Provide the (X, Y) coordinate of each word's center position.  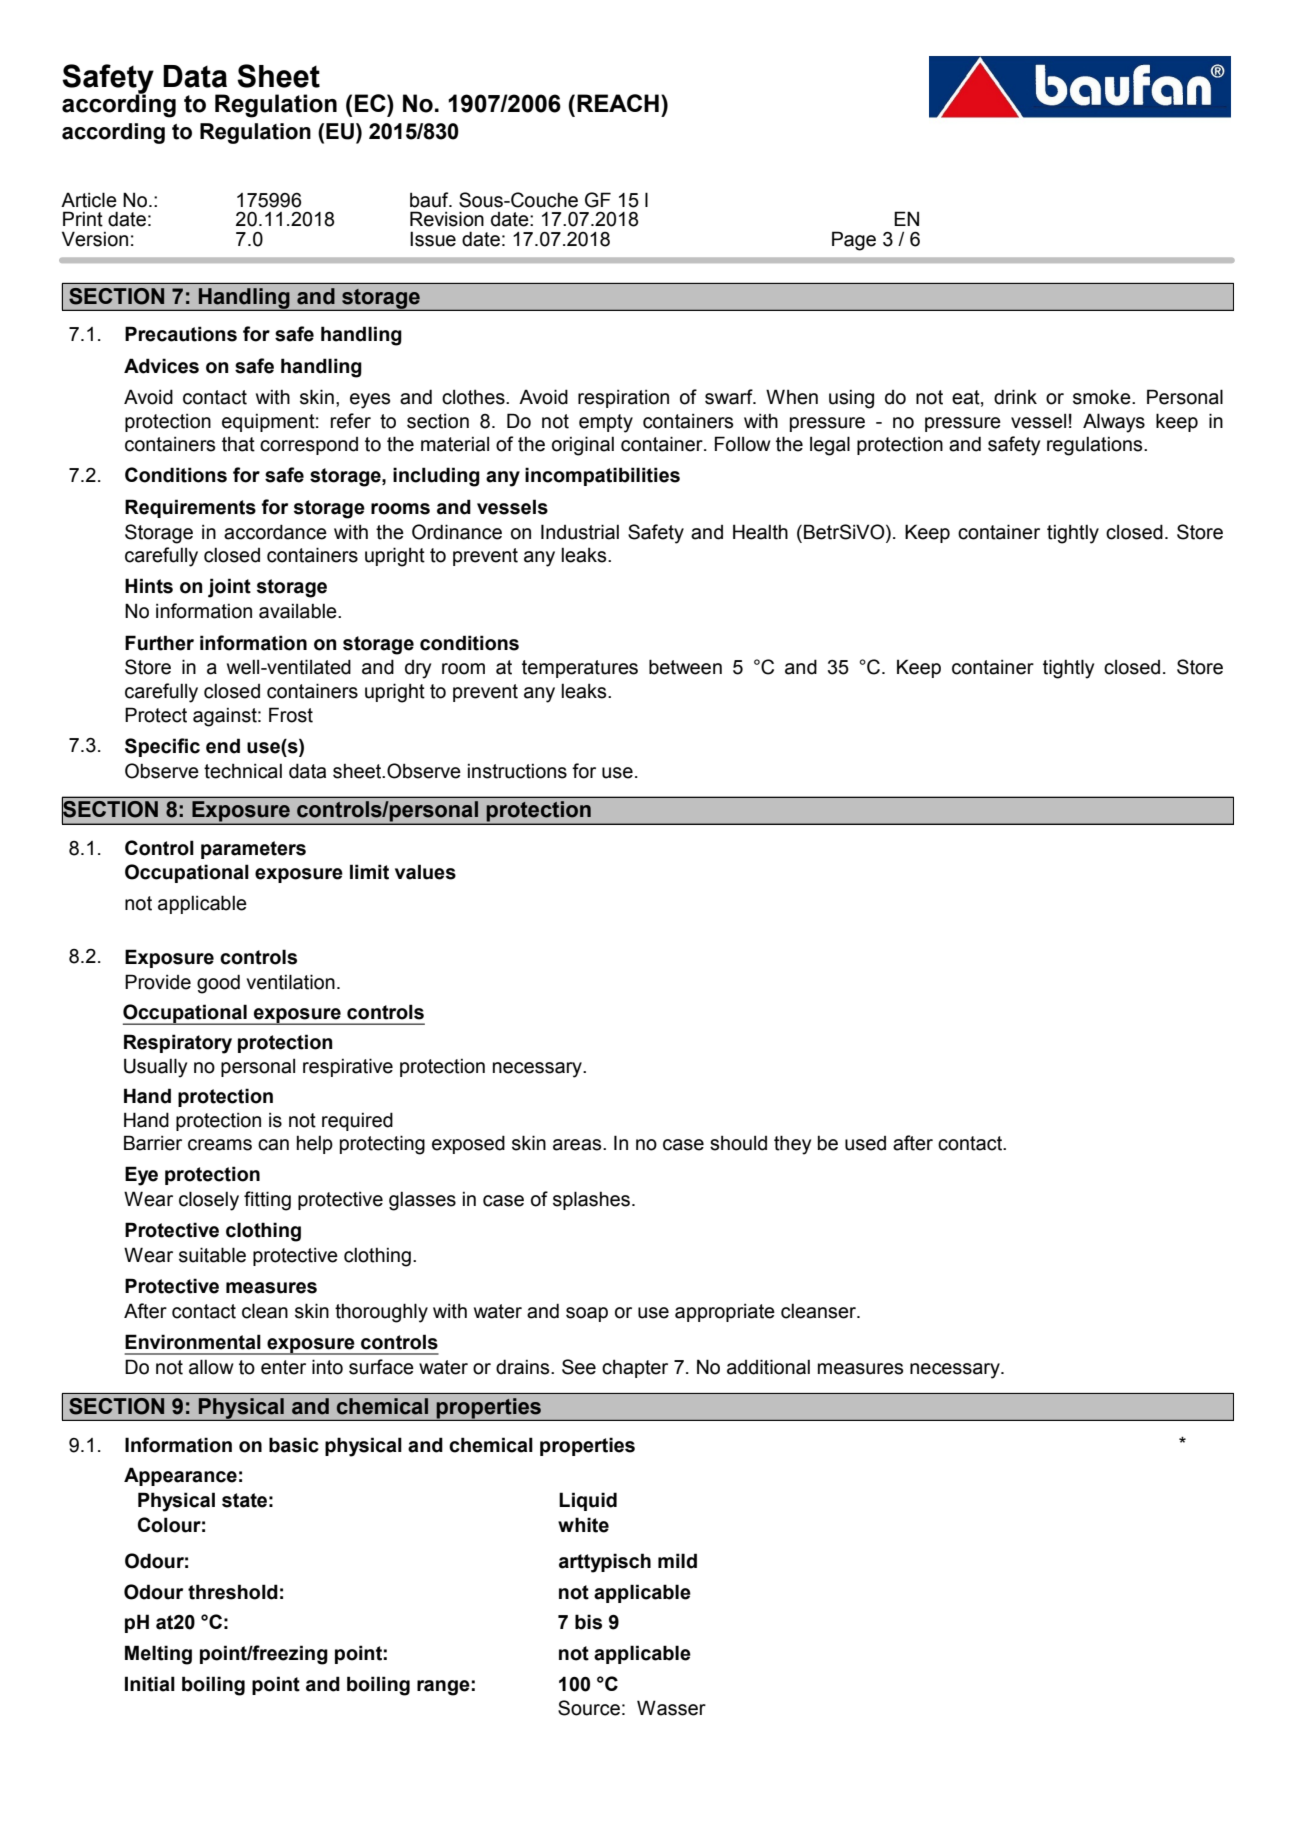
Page (854, 241)
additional (768, 1367)
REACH (618, 103)
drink (1015, 397)
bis (588, 1622)
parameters (253, 850)
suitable (212, 1255)
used (865, 1143)
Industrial (580, 532)
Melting (158, 1655)
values (425, 872)
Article (89, 200)
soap (587, 1314)
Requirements (190, 508)
